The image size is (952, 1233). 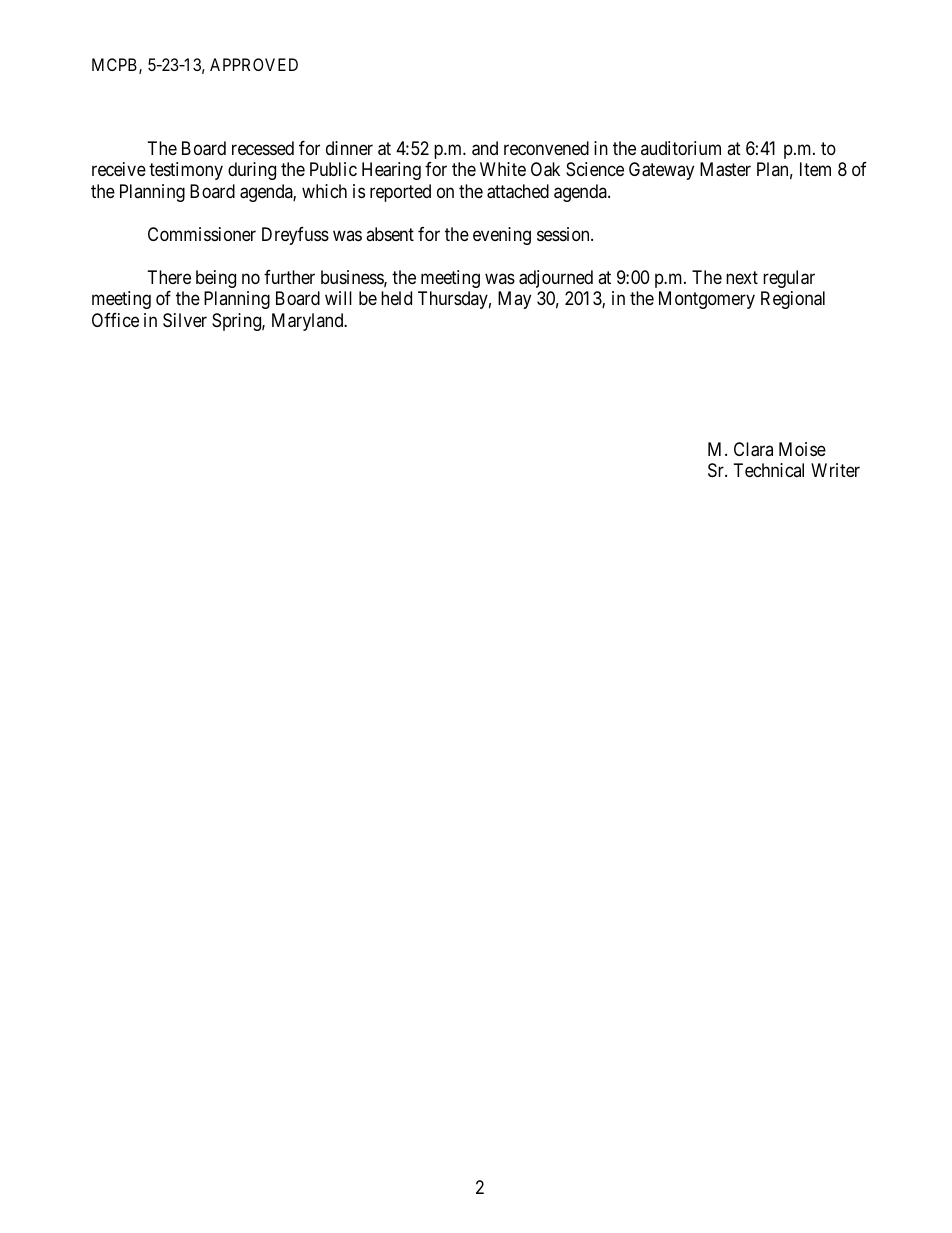 I want to click on APPROVED, so click(x=254, y=64).
